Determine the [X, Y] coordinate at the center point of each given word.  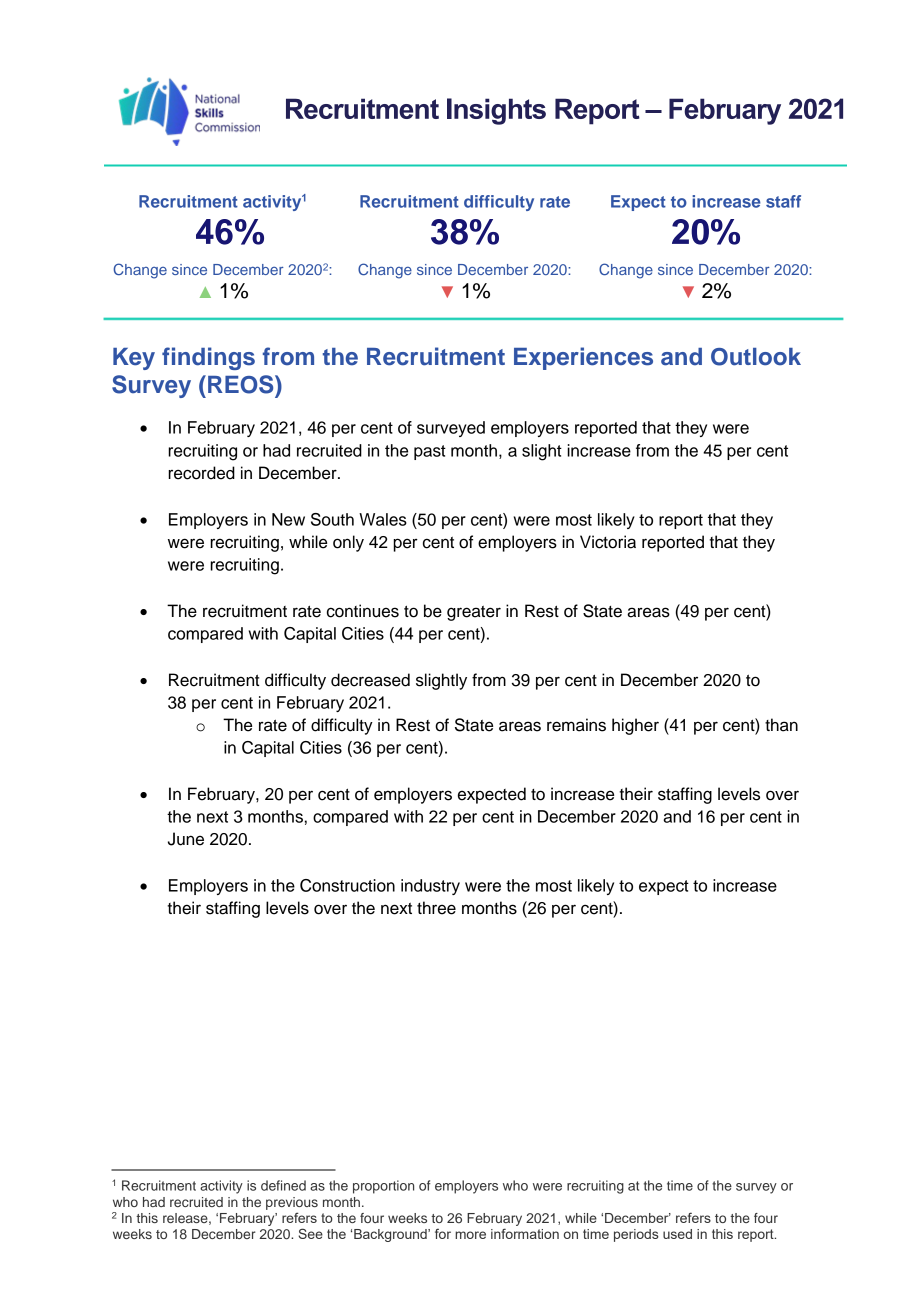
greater [474, 613]
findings [208, 358]
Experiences [583, 358]
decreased [370, 680]
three [436, 908]
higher [635, 726]
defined [283, 1185]
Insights [496, 111]
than [781, 725]
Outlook [756, 357]
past [430, 452]
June [186, 839]
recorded [201, 473]
